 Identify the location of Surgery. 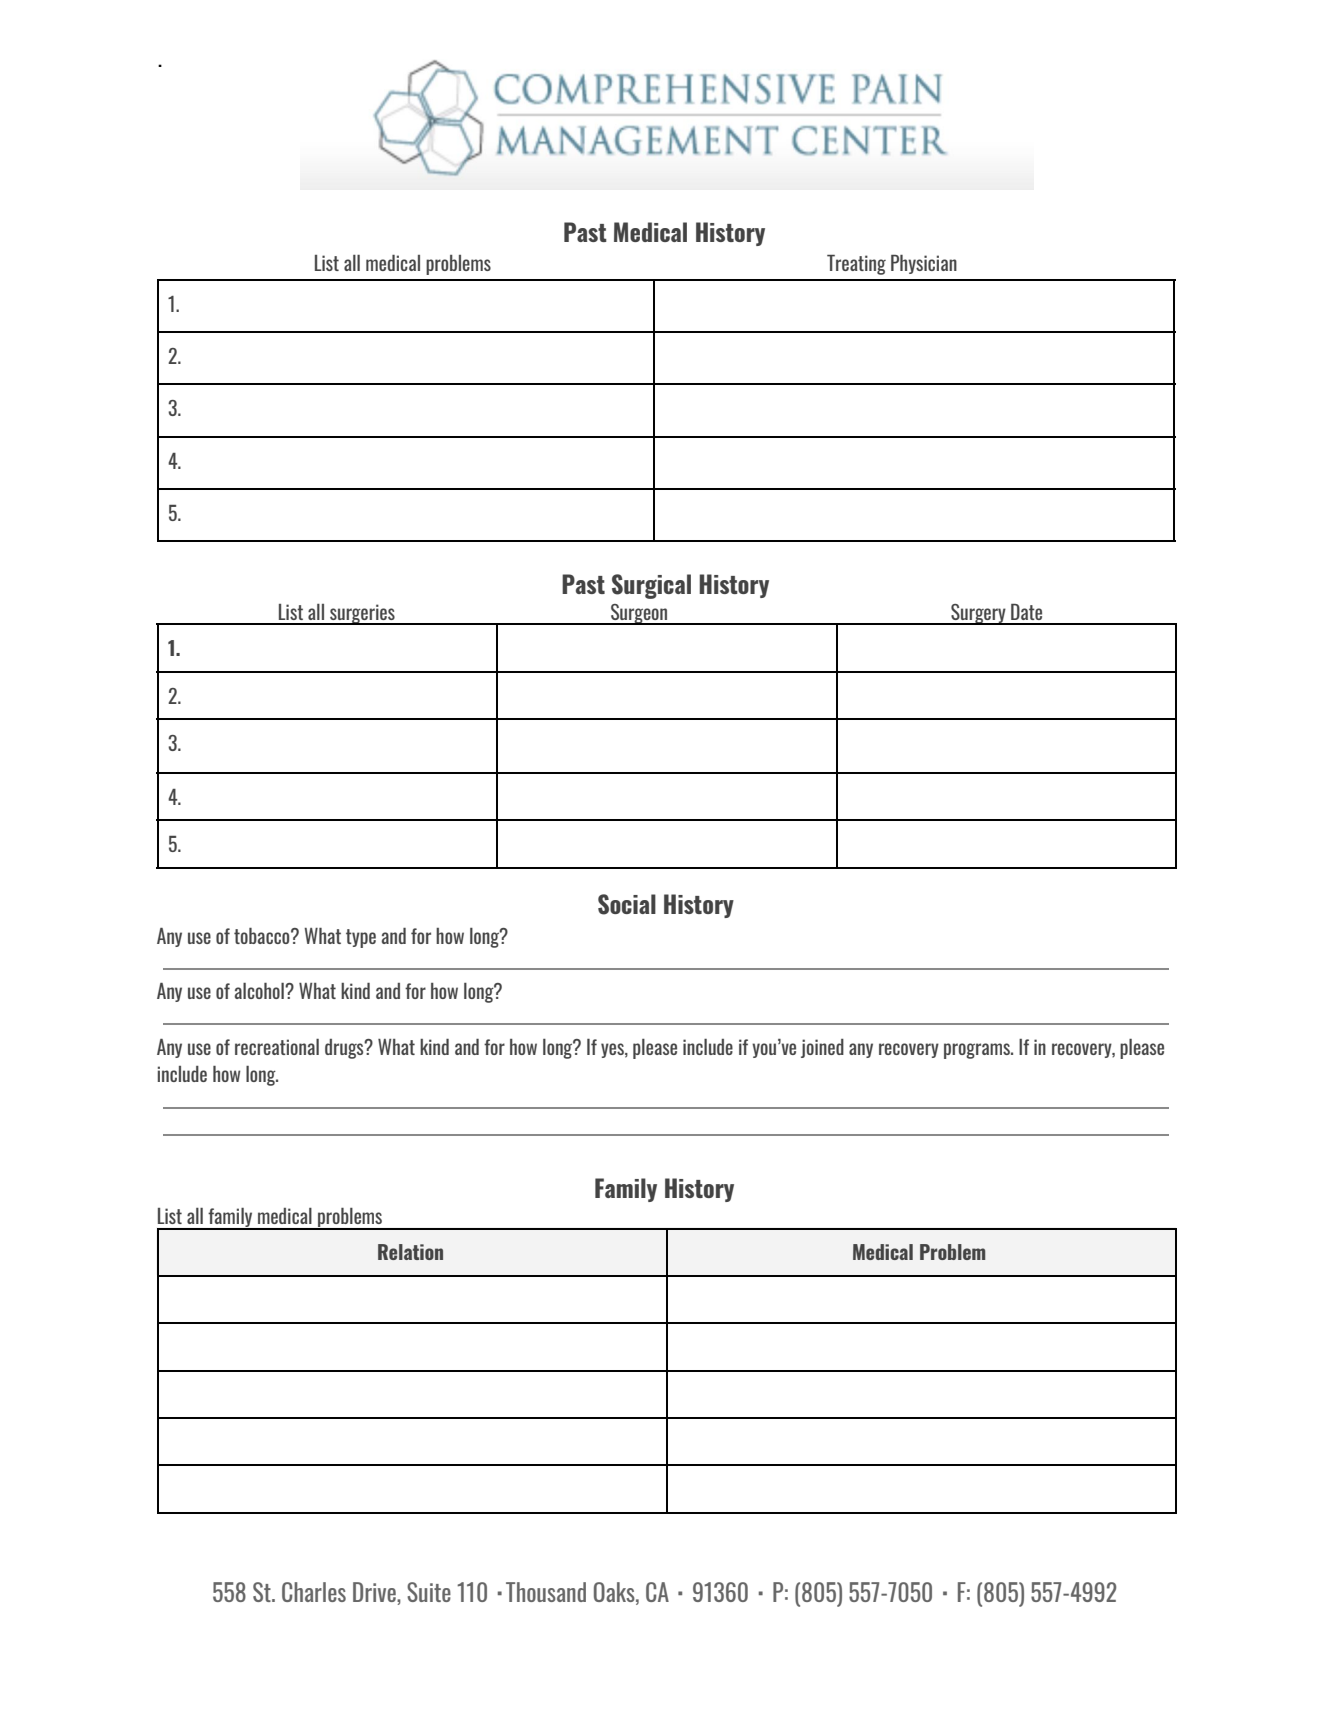
(978, 614).
